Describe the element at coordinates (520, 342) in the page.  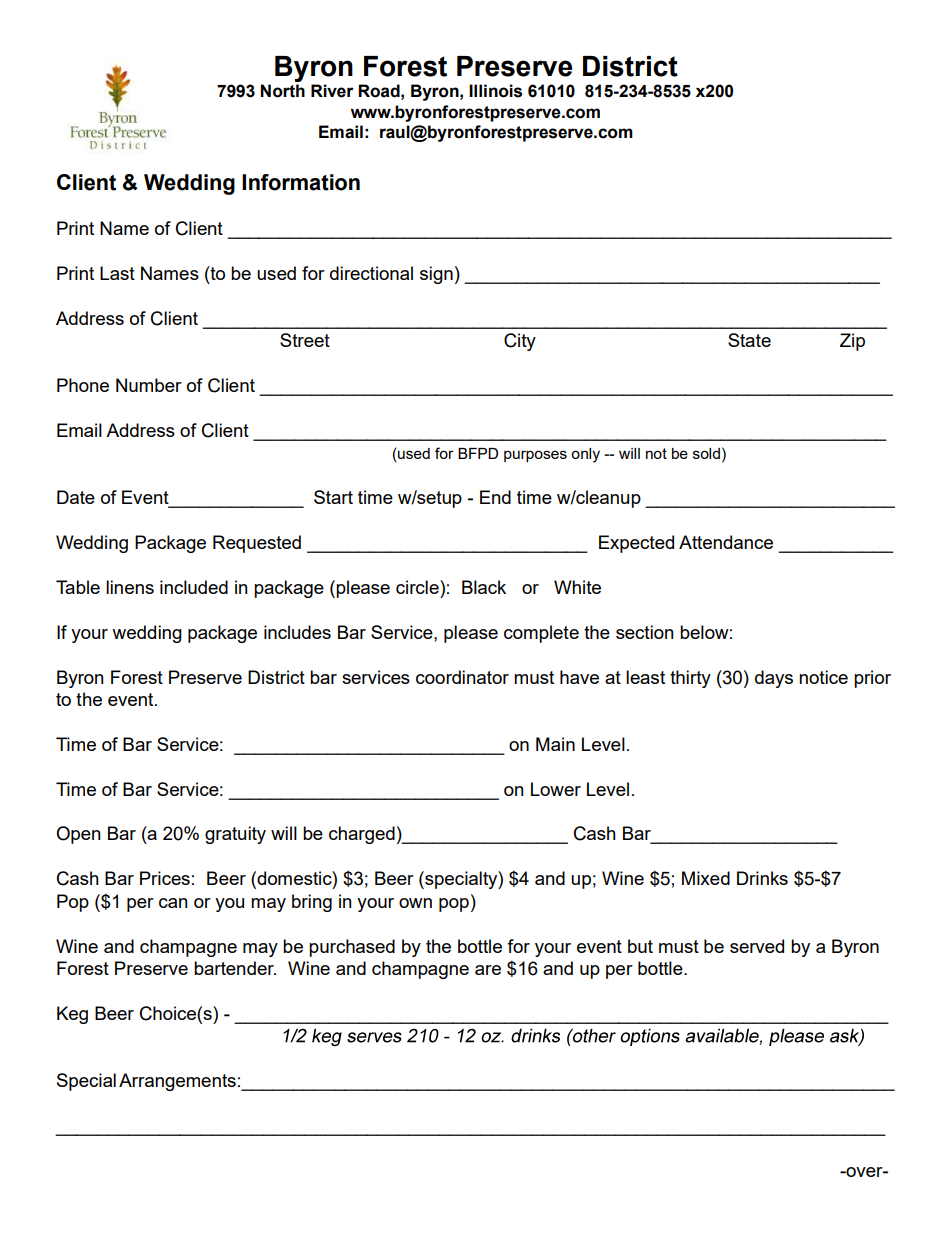
I see `City` at that location.
